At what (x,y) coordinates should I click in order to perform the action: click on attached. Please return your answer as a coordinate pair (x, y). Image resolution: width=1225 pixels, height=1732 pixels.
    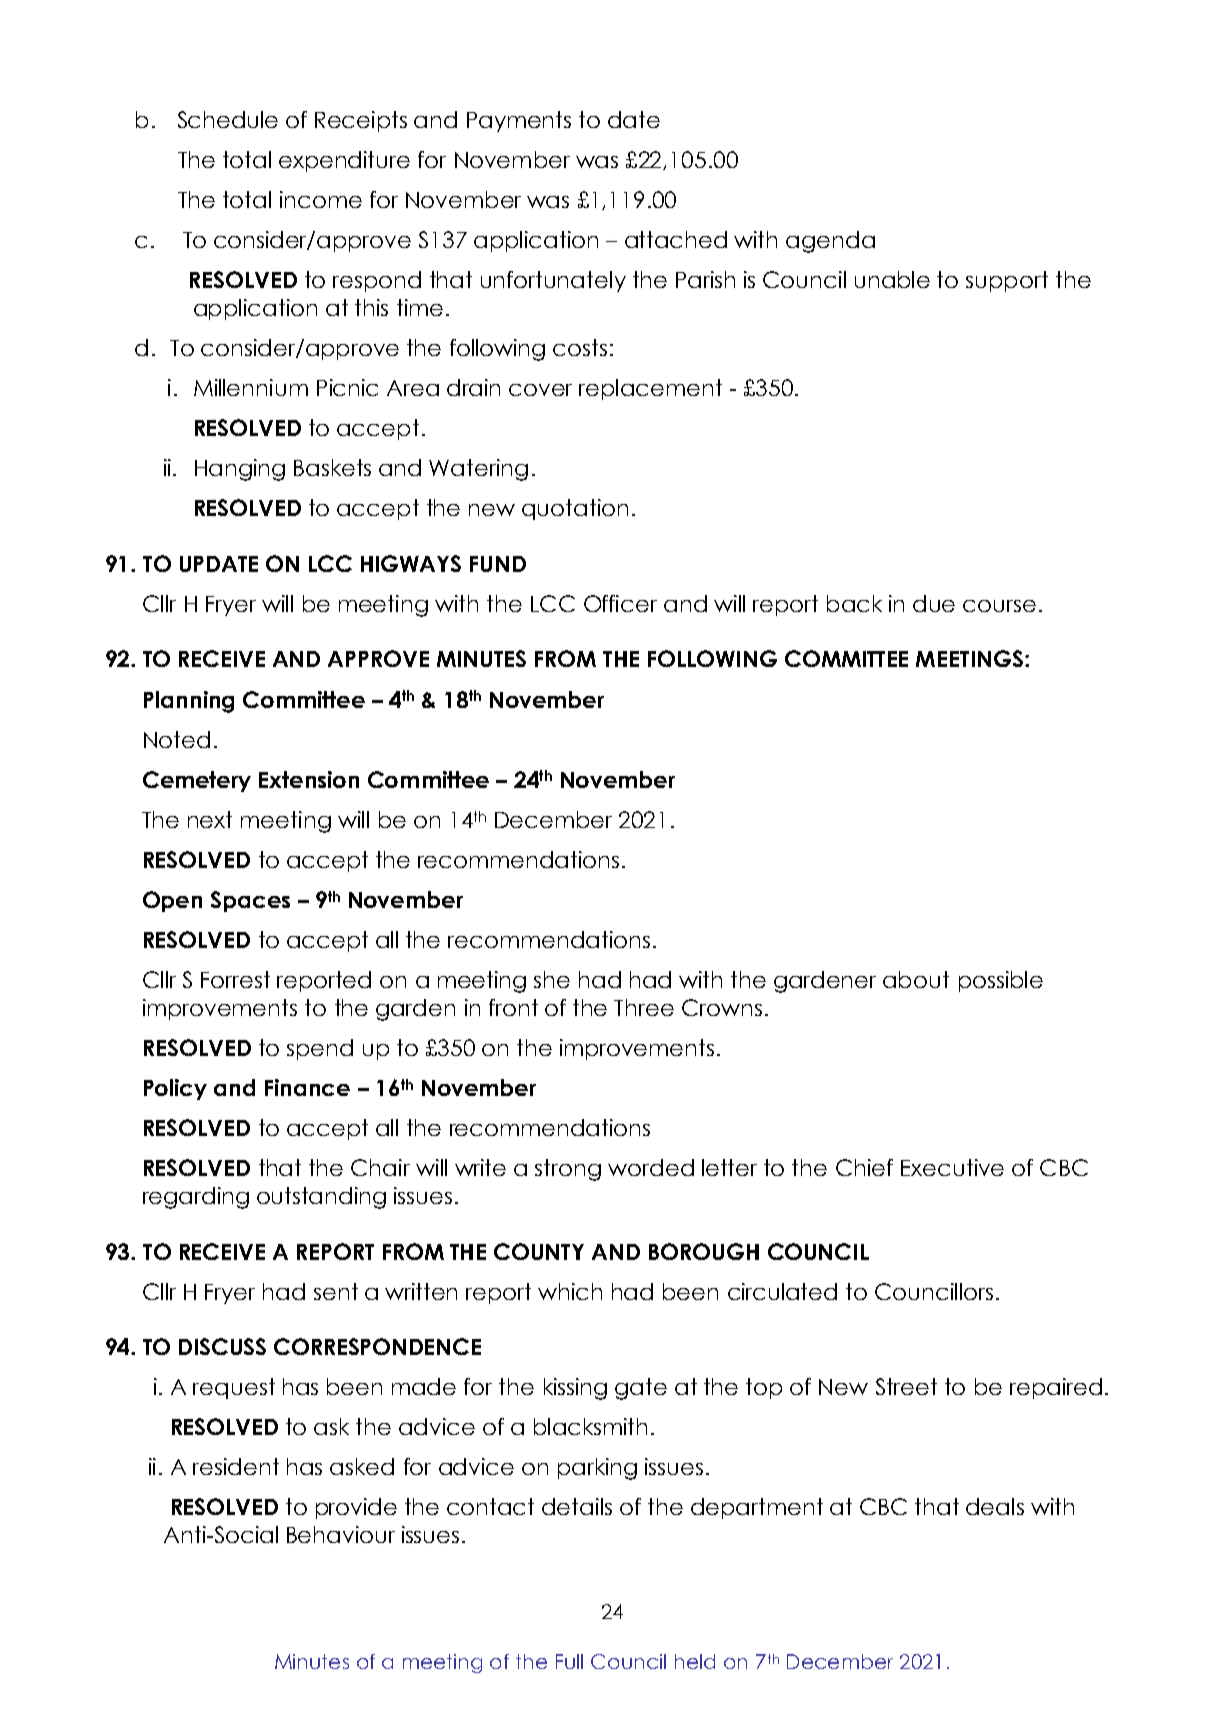
    Looking at the image, I should click on (676, 239).
